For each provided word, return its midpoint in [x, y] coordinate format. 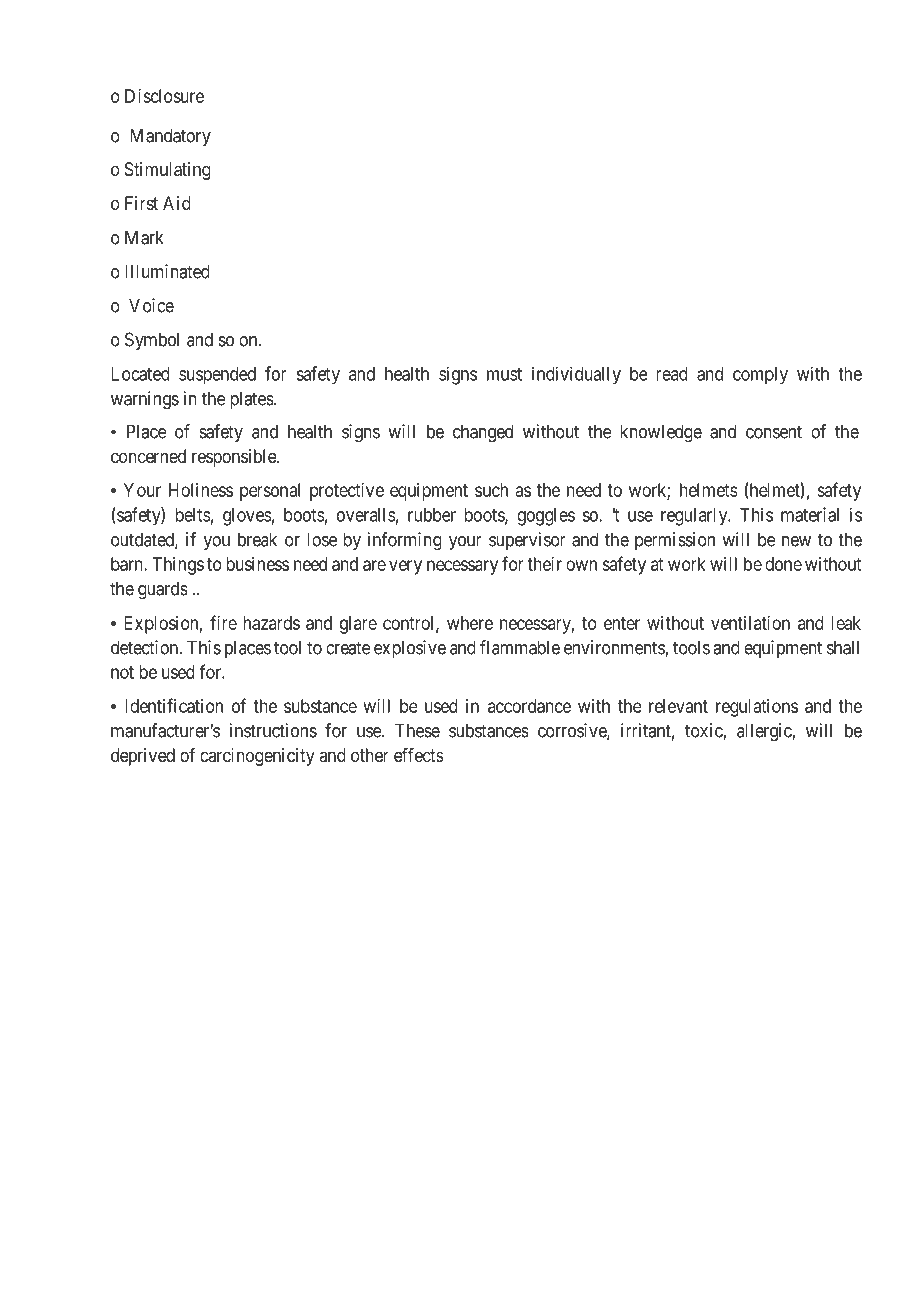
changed [483, 433]
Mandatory [170, 137]
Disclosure [164, 96]
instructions [273, 730]
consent [774, 432]
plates [252, 400]
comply [760, 376]
